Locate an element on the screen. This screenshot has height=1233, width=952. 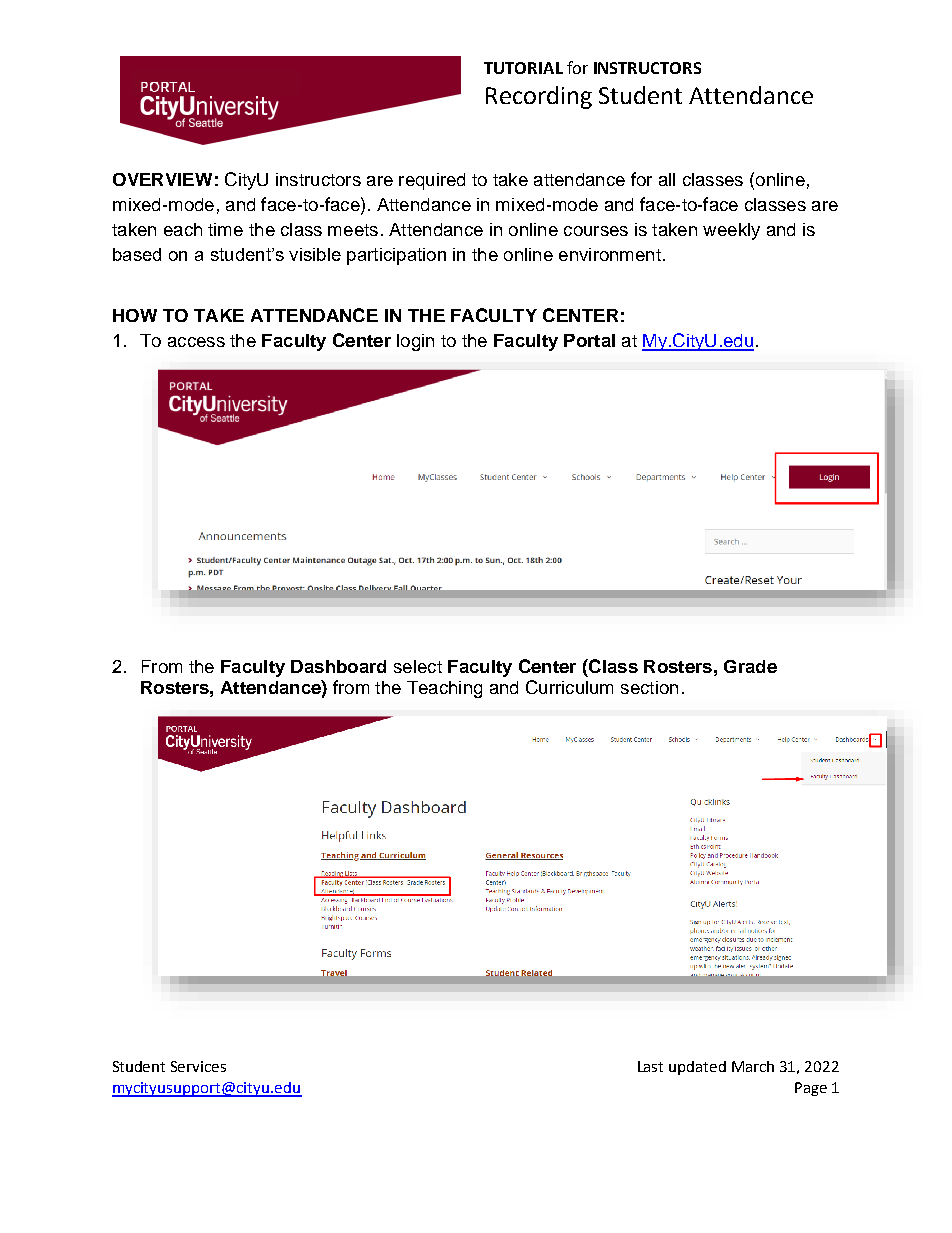
updated is located at coordinates (697, 1068).
